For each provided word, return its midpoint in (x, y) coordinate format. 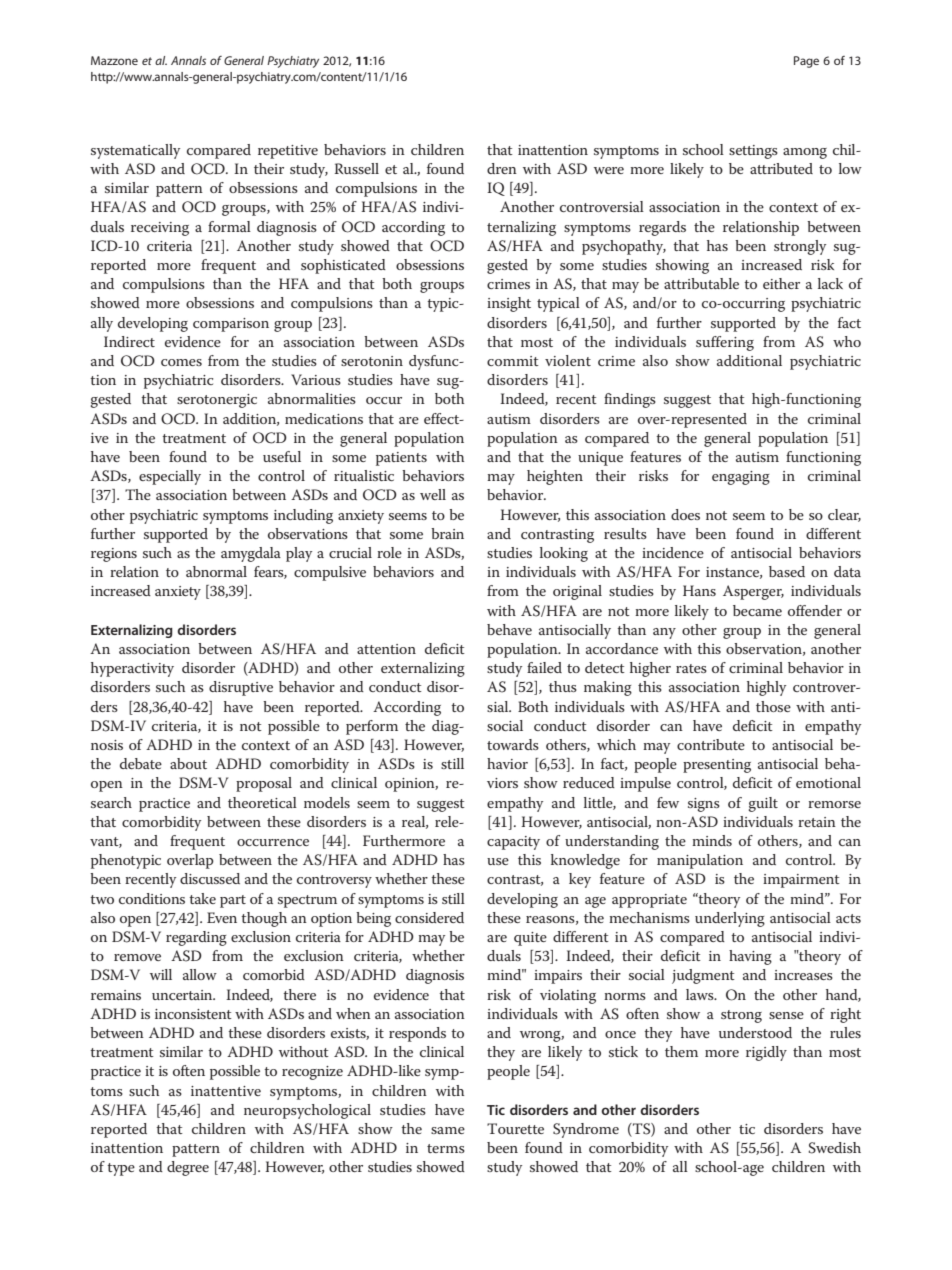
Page (806, 62)
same (448, 1130)
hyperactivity (132, 669)
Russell (356, 168)
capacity (513, 843)
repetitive (288, 152)
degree (188, 1168)
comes (181, 362)
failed (544, 667)
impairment (801, 881)
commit (513, 361)
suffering (725, 343)
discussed (210, 878)
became (757, 610)
